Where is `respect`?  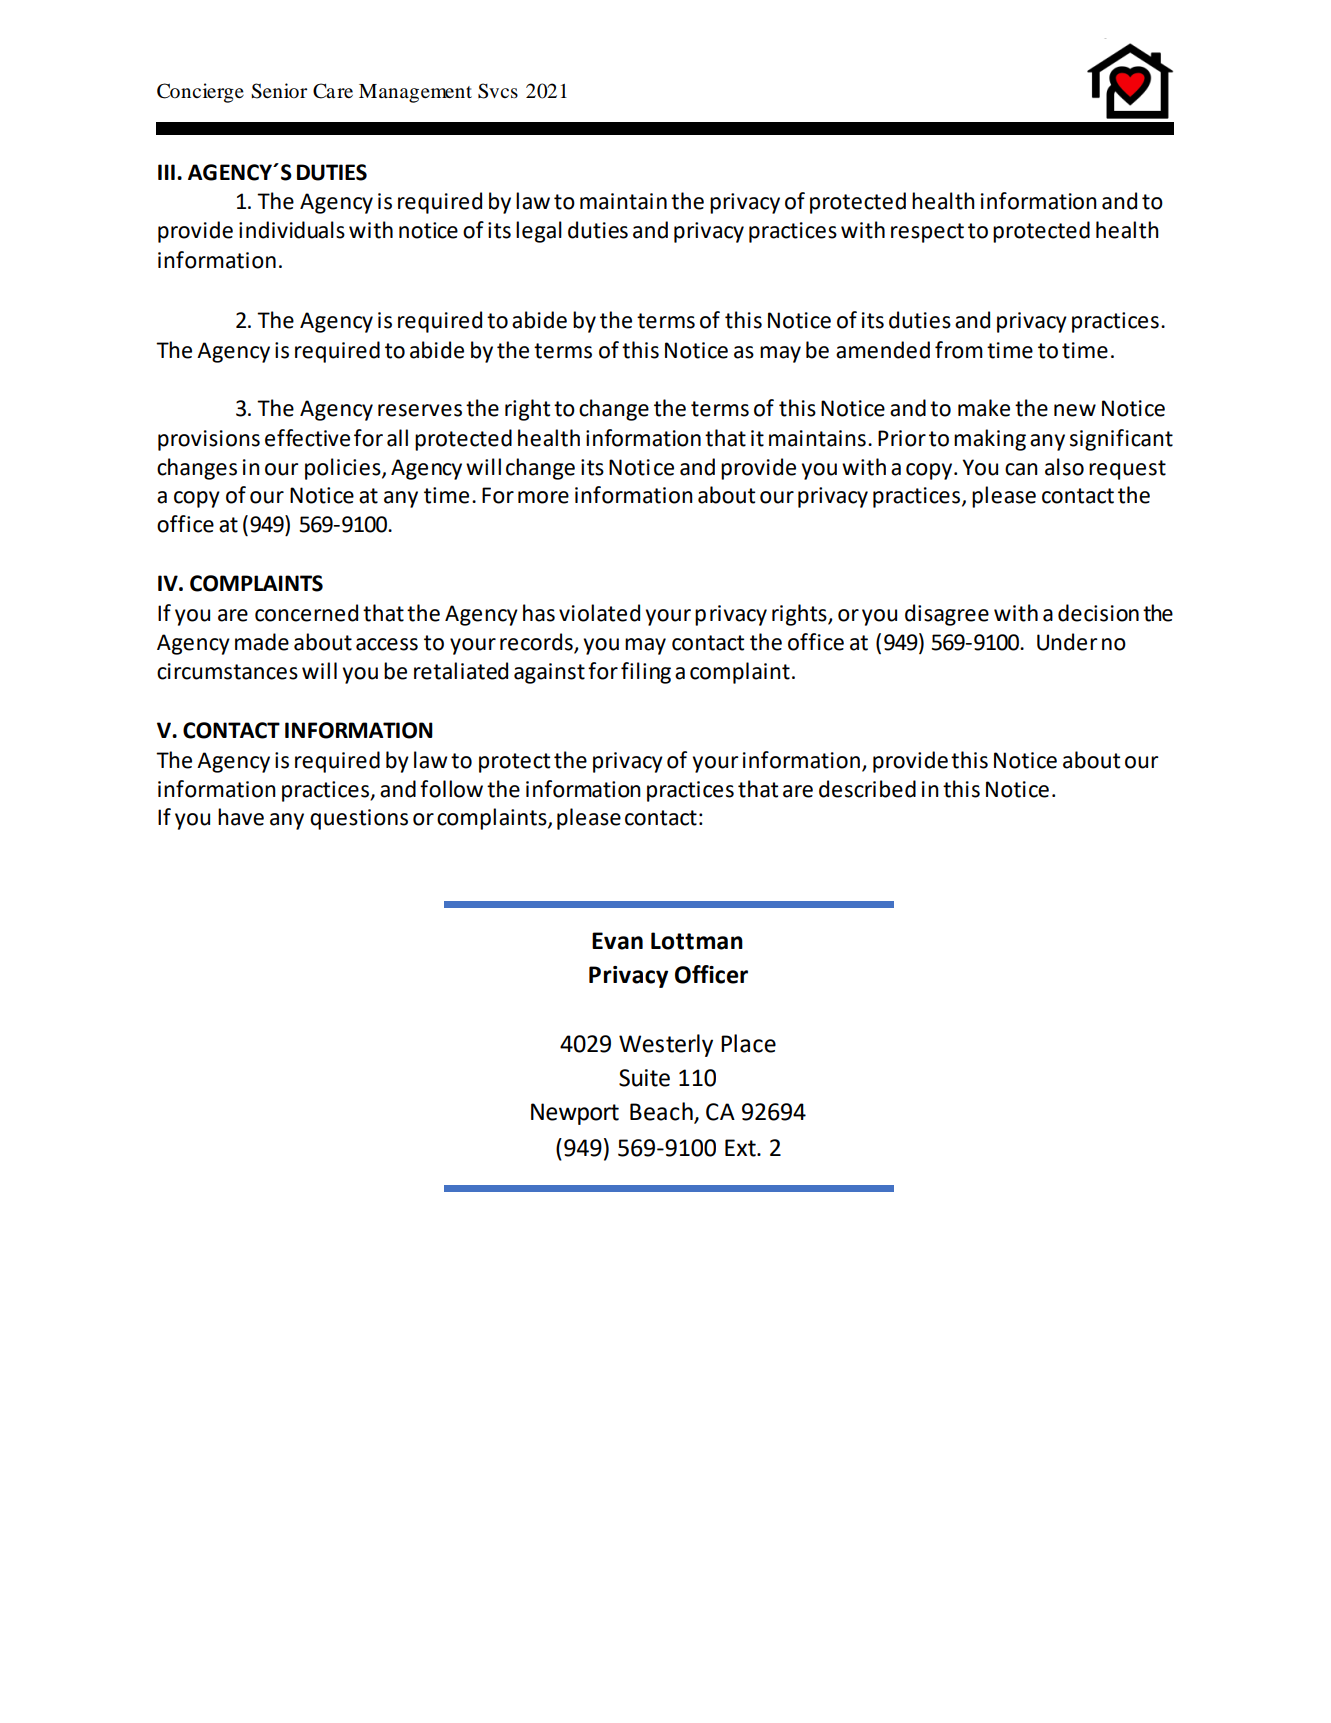
respect is located at coordinates (927, 233).
